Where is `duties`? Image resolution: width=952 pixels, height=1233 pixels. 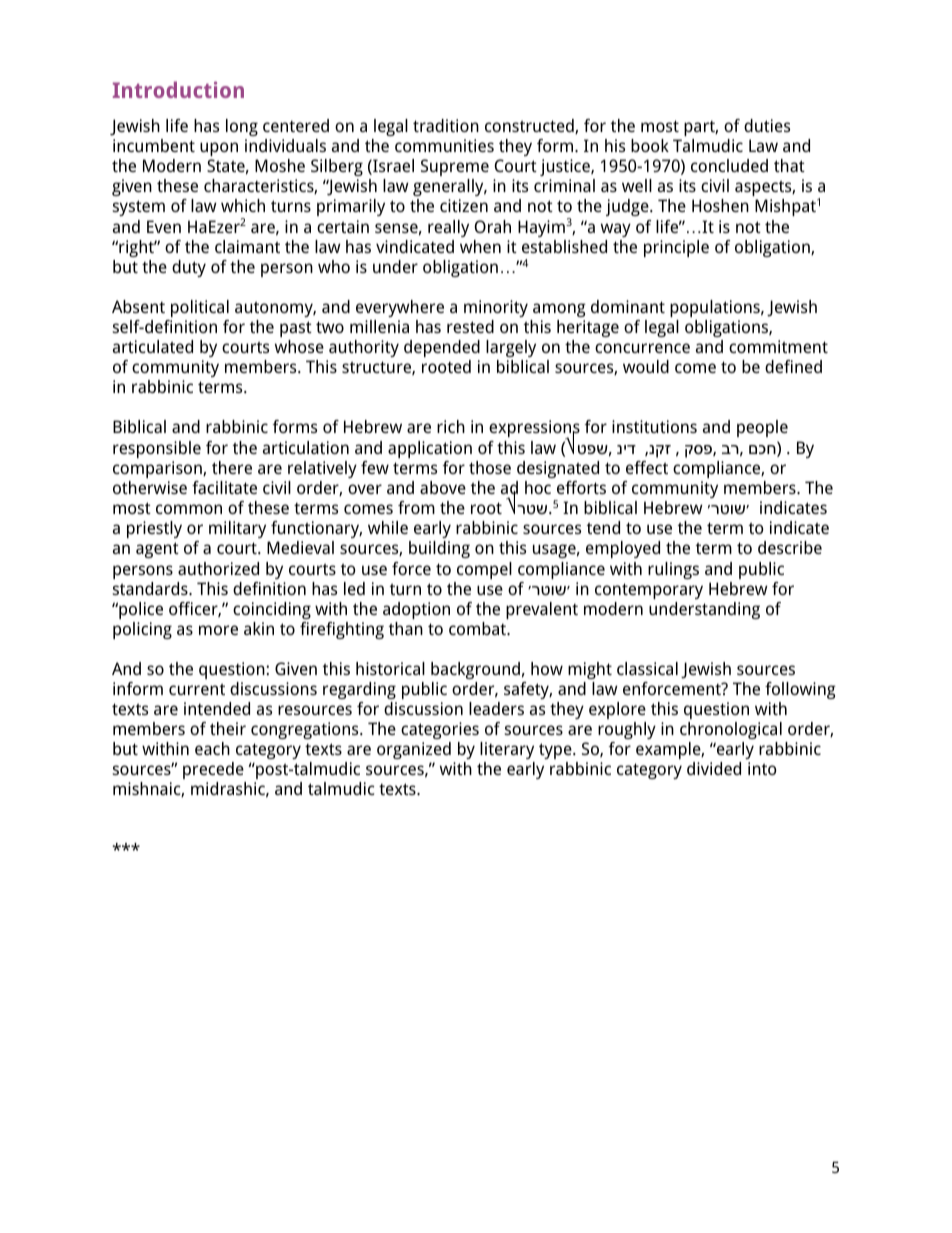
duties is located at coordinates (767, 125).
